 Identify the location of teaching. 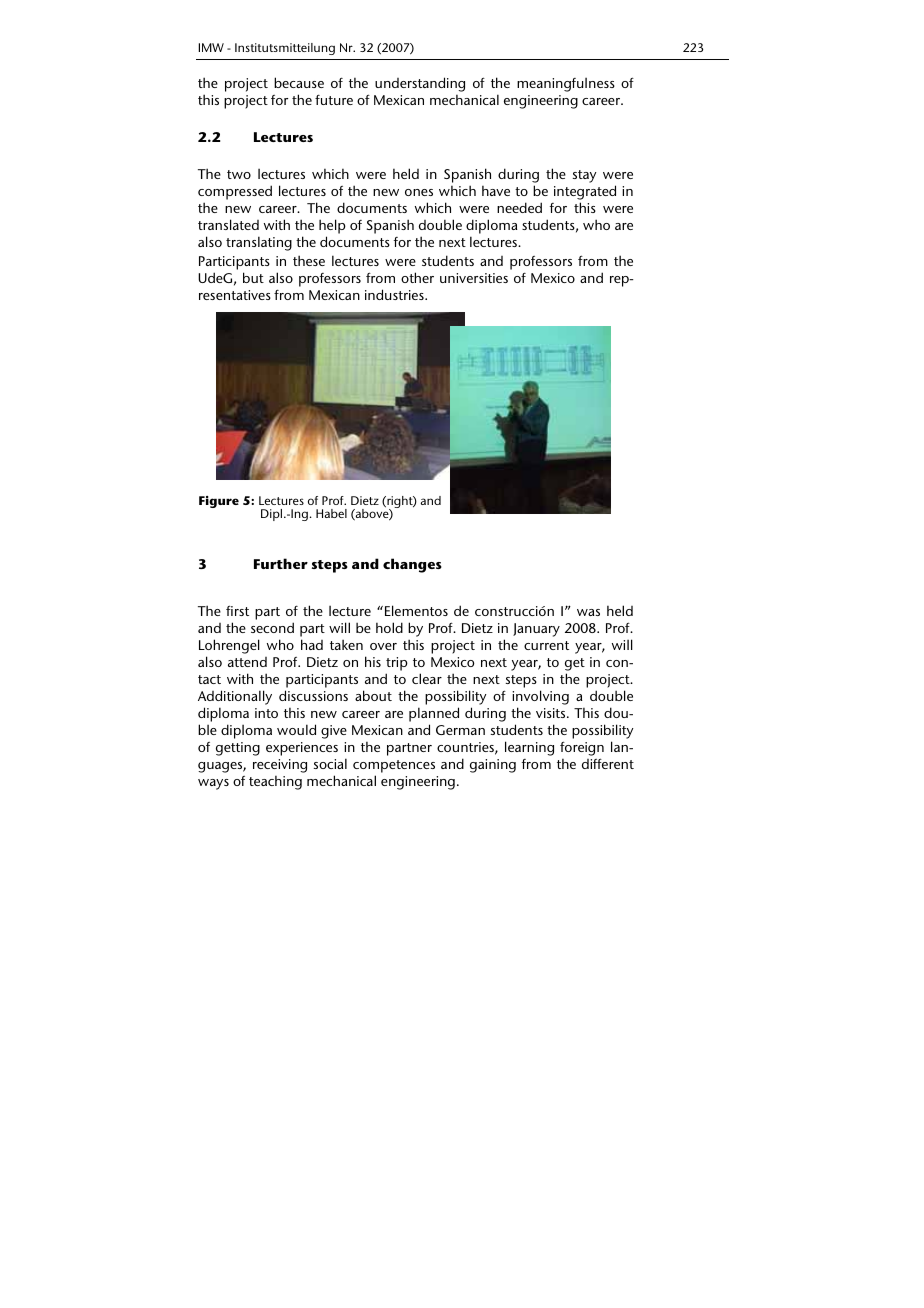
(275, 783).
